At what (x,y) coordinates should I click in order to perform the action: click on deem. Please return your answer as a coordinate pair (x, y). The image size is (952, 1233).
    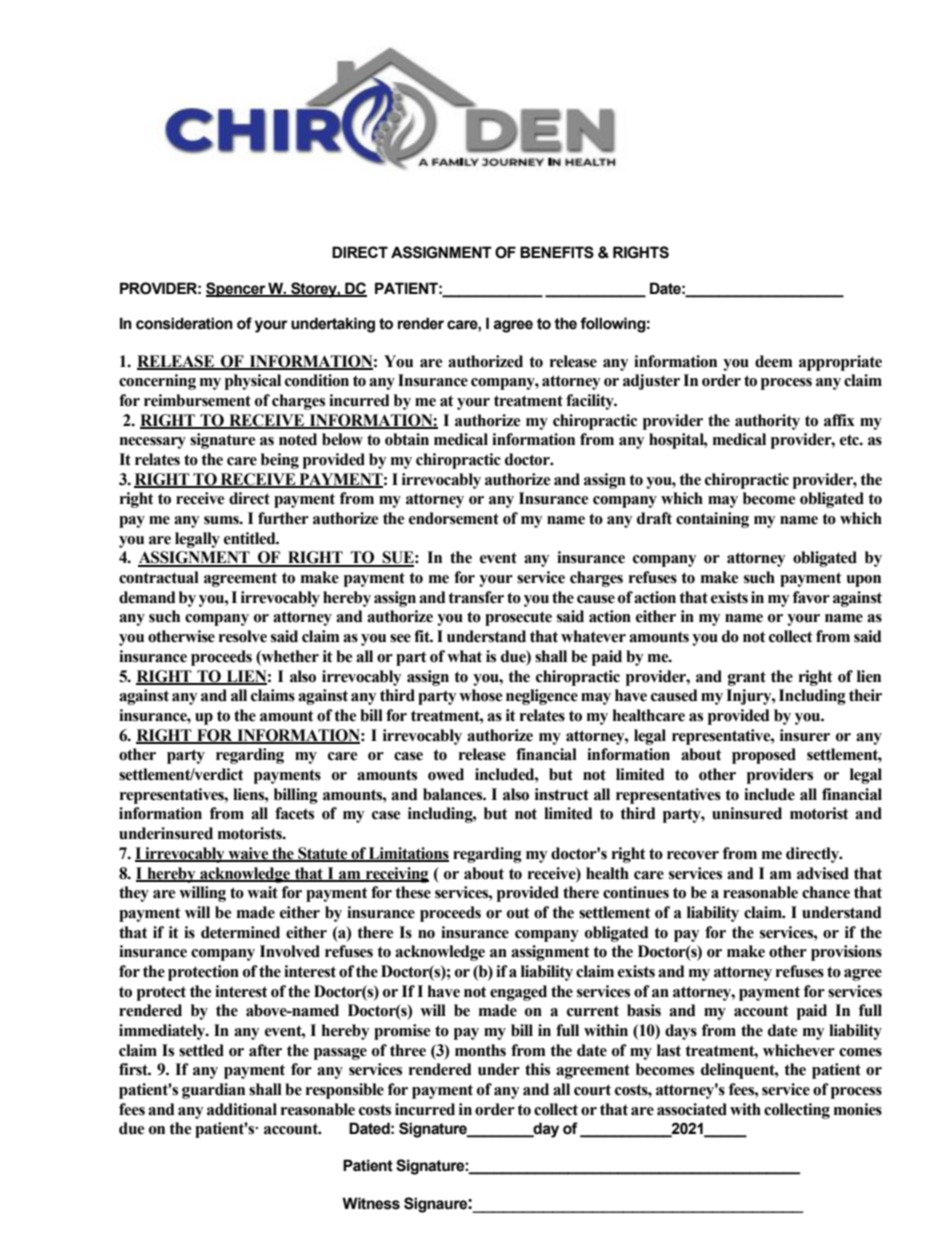
    Looking at the image, I should click on (773, 361).
